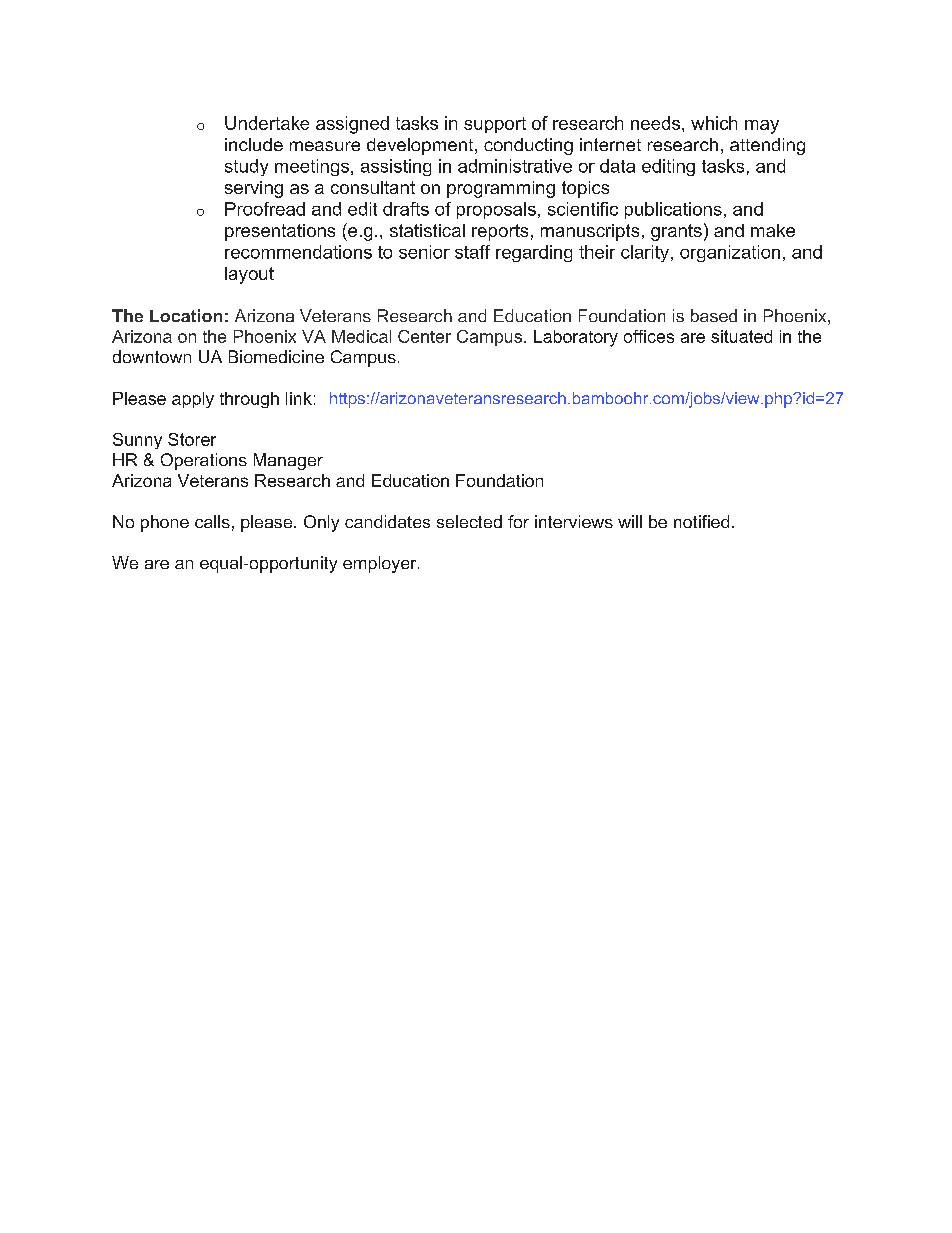  What do you see at coordinates (152, 356) in the image?
I see `downtown` at bounding box center [152, 356].
